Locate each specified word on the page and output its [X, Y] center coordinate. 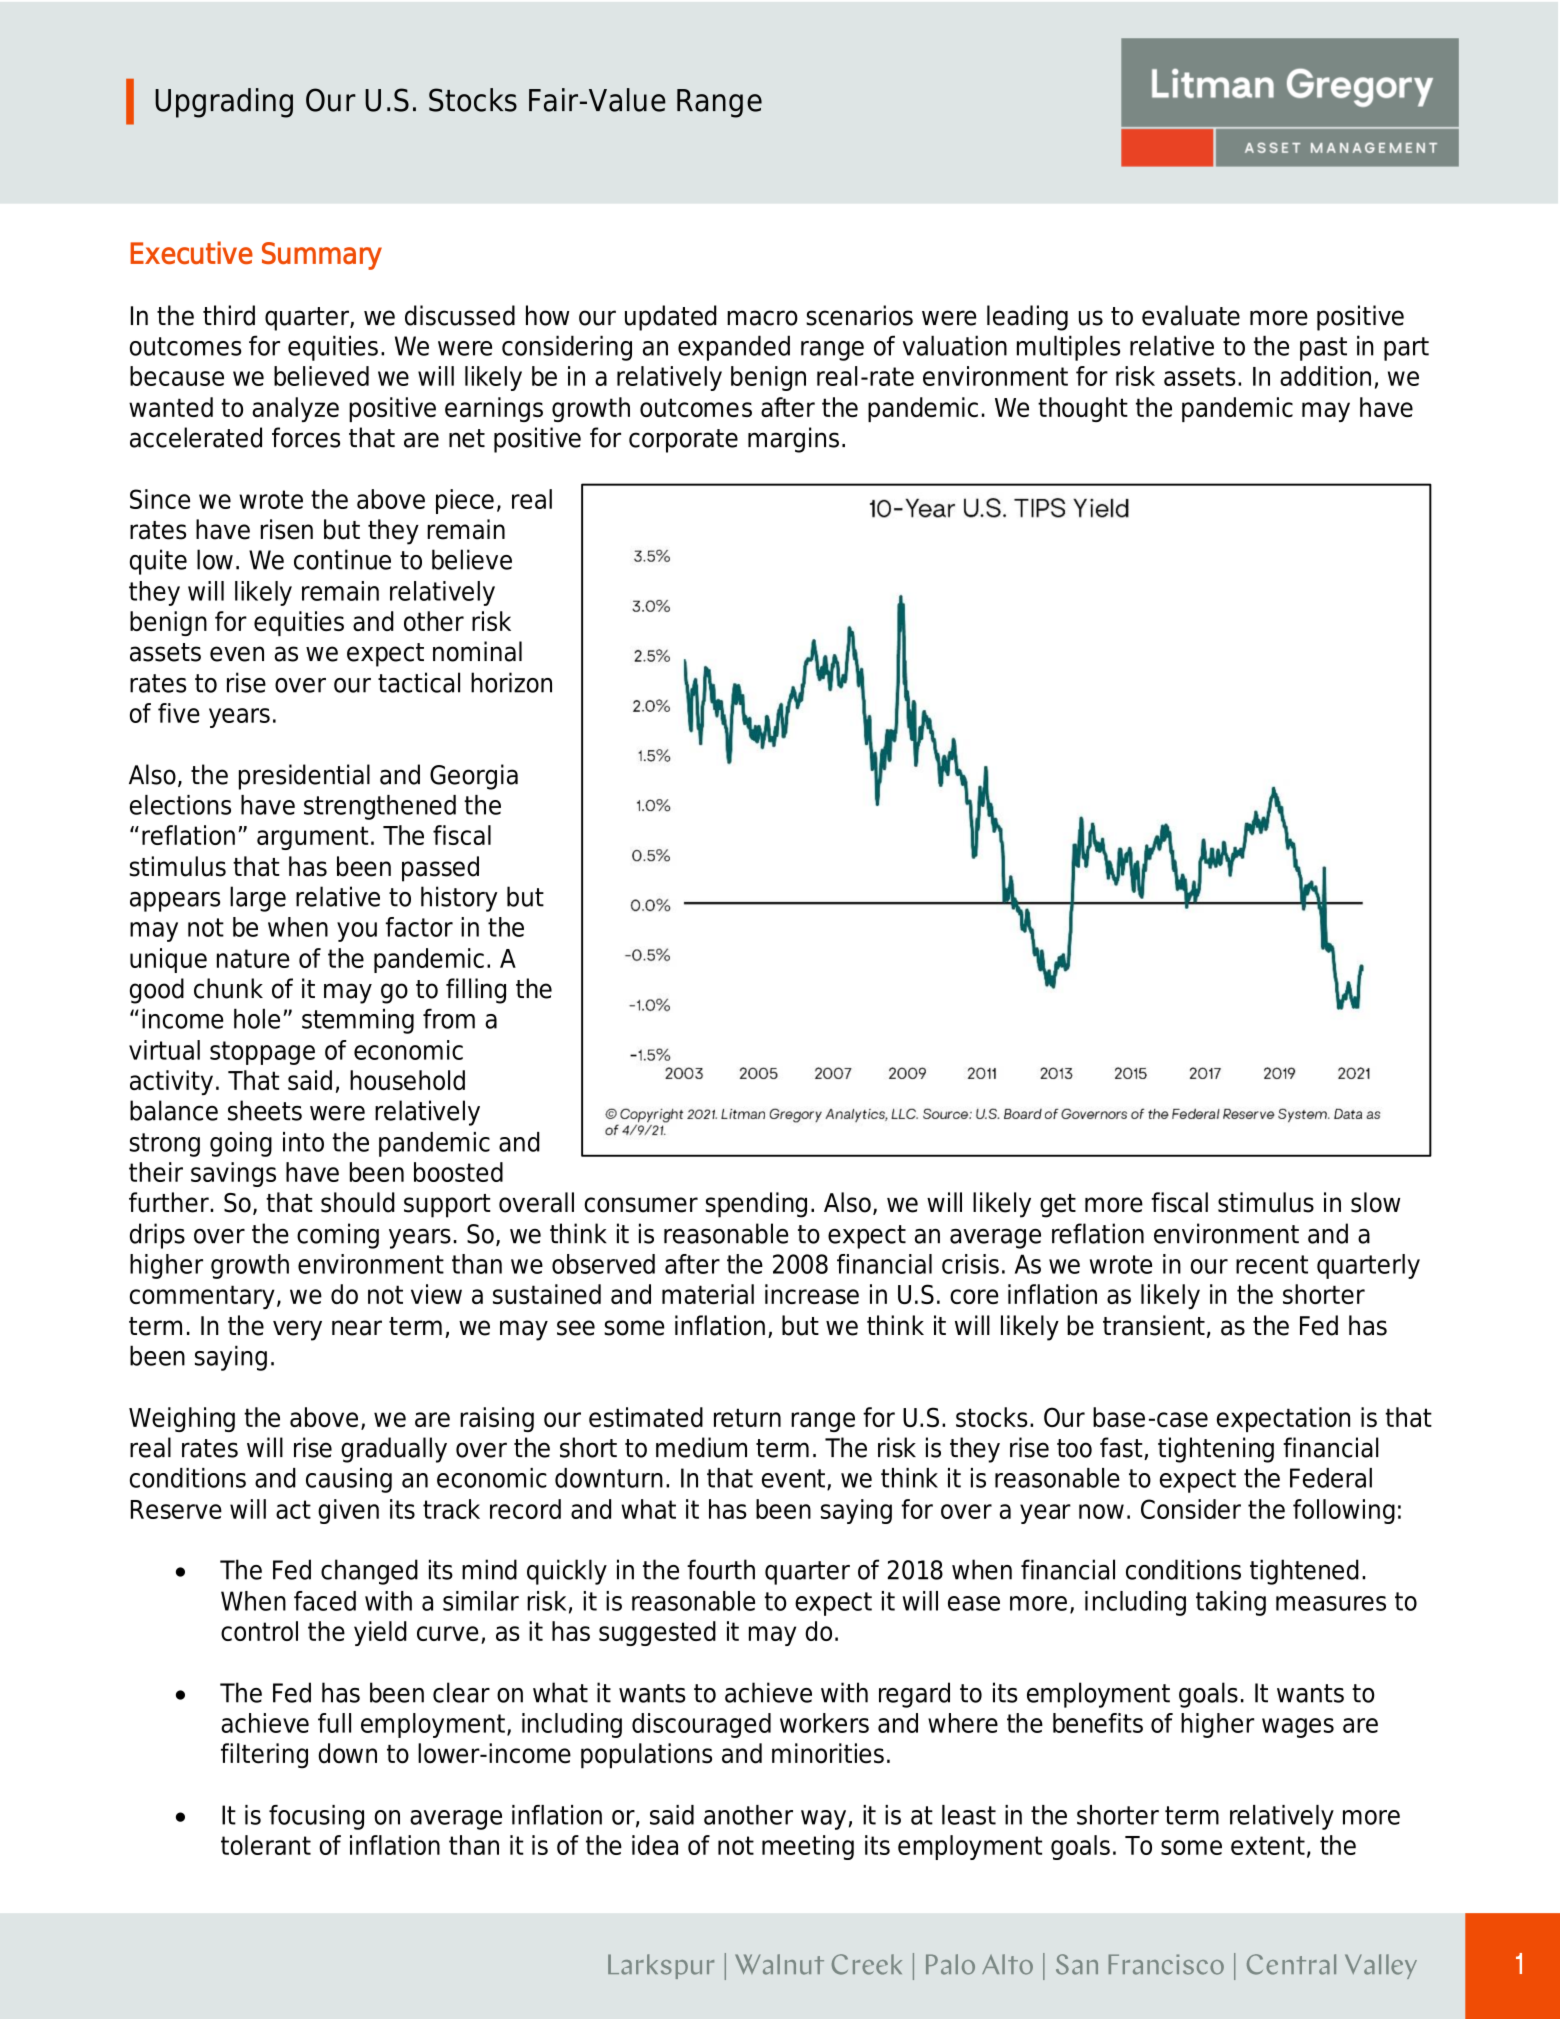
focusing [316, 1817]
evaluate [1191, 315]
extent [1268, 1845]
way [823, 1820]
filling [476, 991]
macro [762, 318]
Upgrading [224, 103]
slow [1375, 1202]
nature [253, 958]
